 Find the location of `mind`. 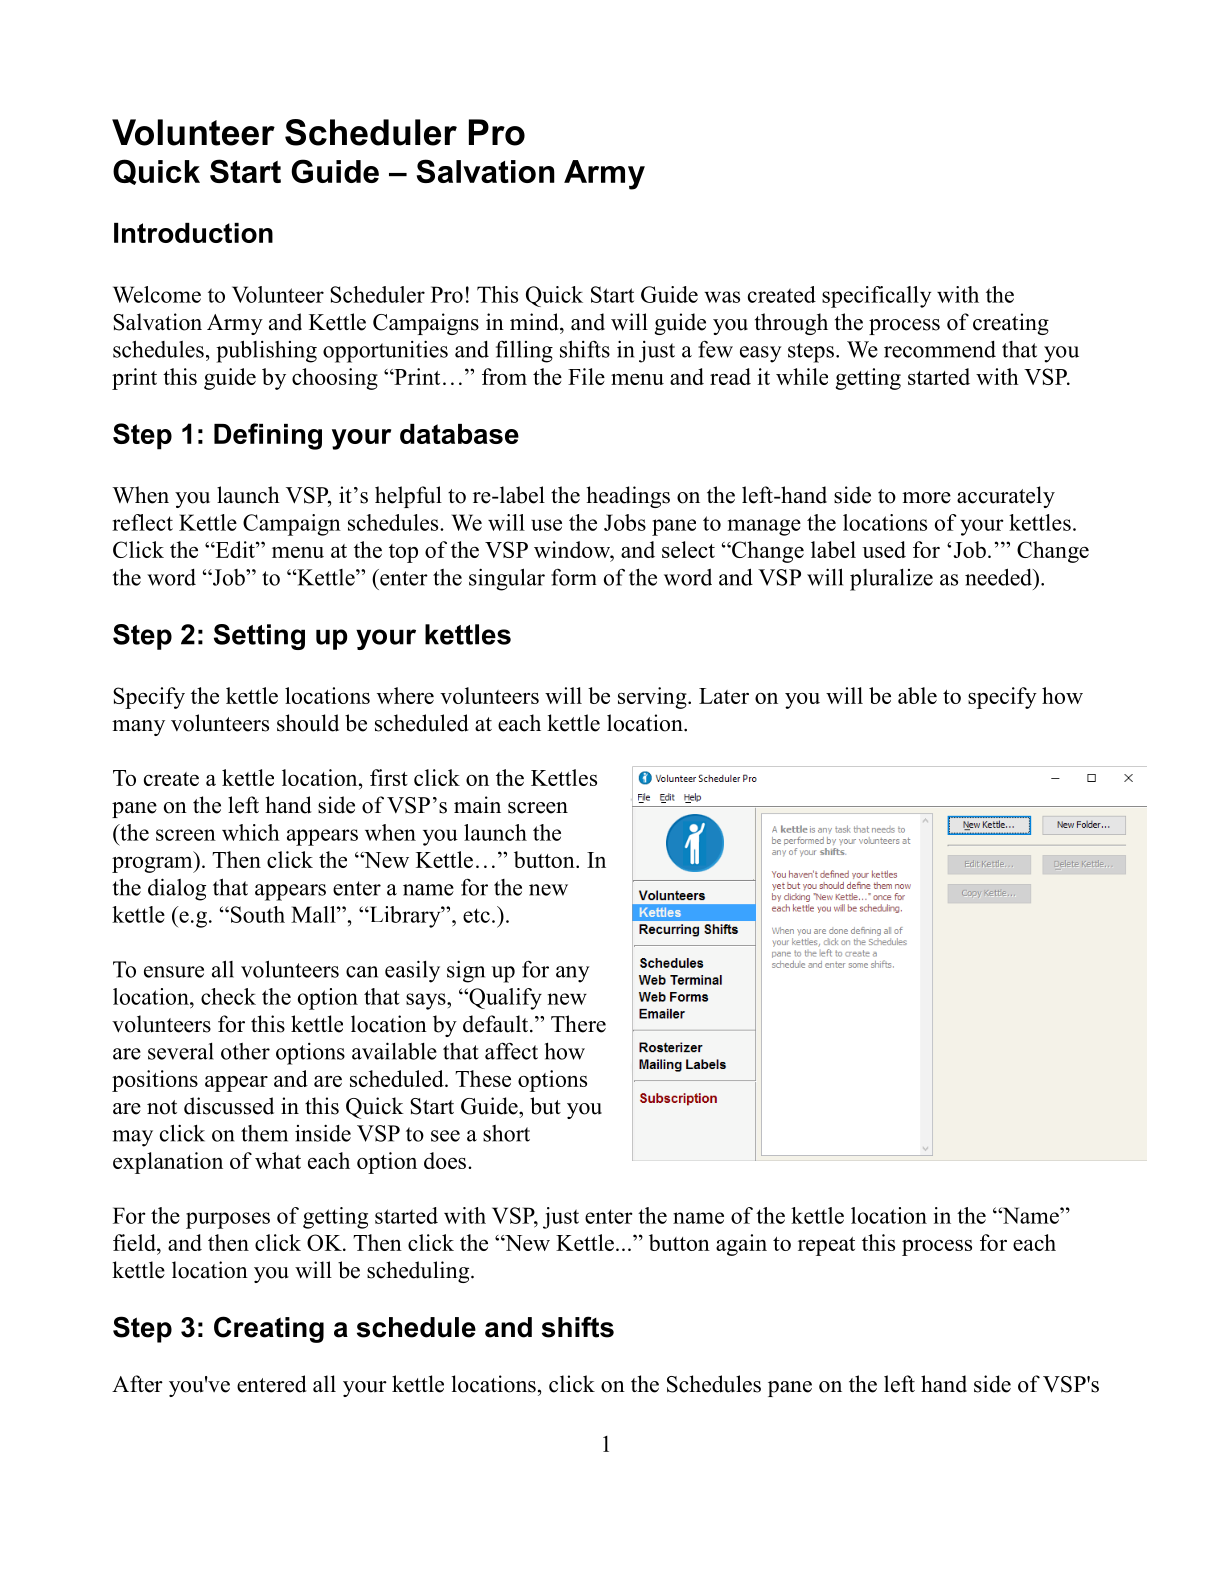

mind is located at coordinates (535, 322).
